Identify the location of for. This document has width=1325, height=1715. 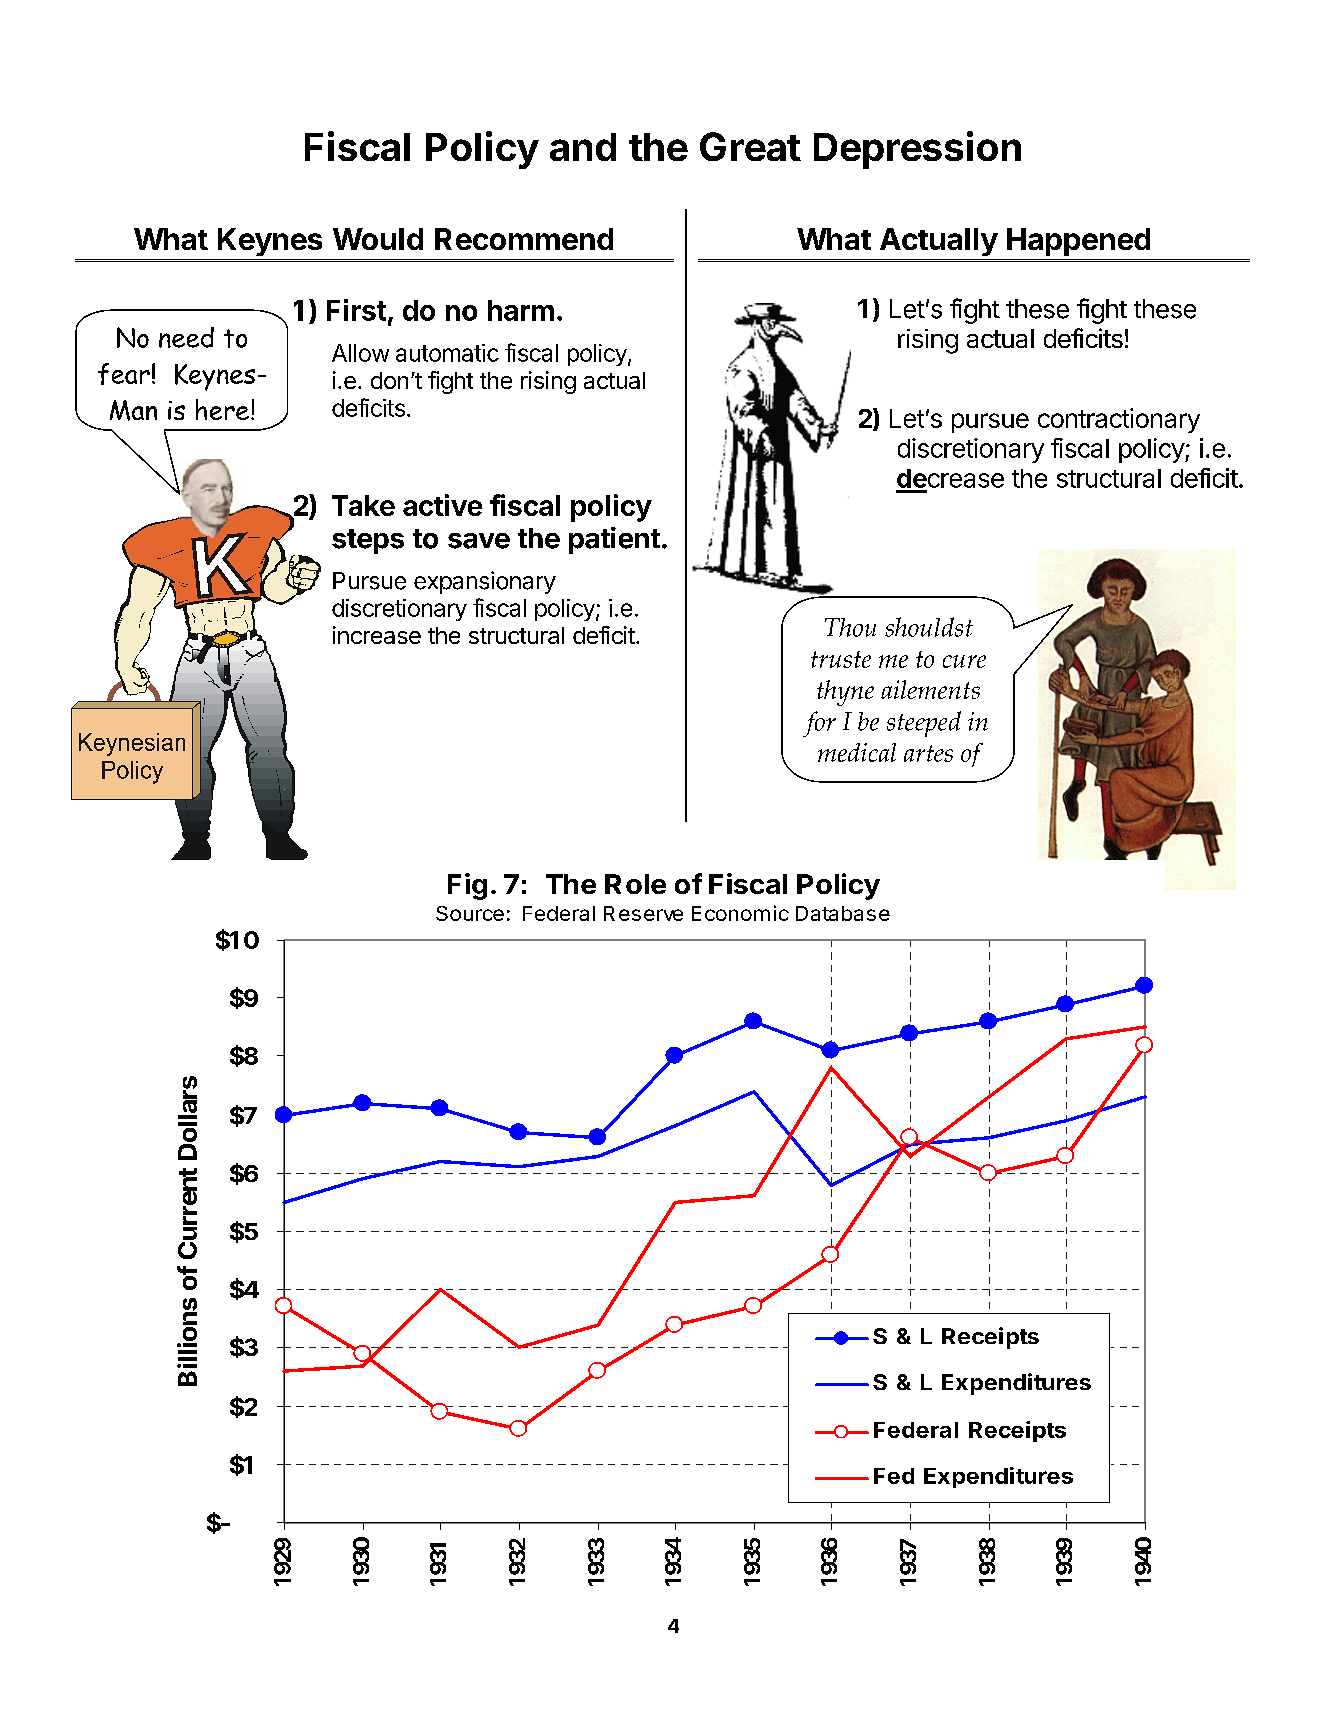
(819, 724).
